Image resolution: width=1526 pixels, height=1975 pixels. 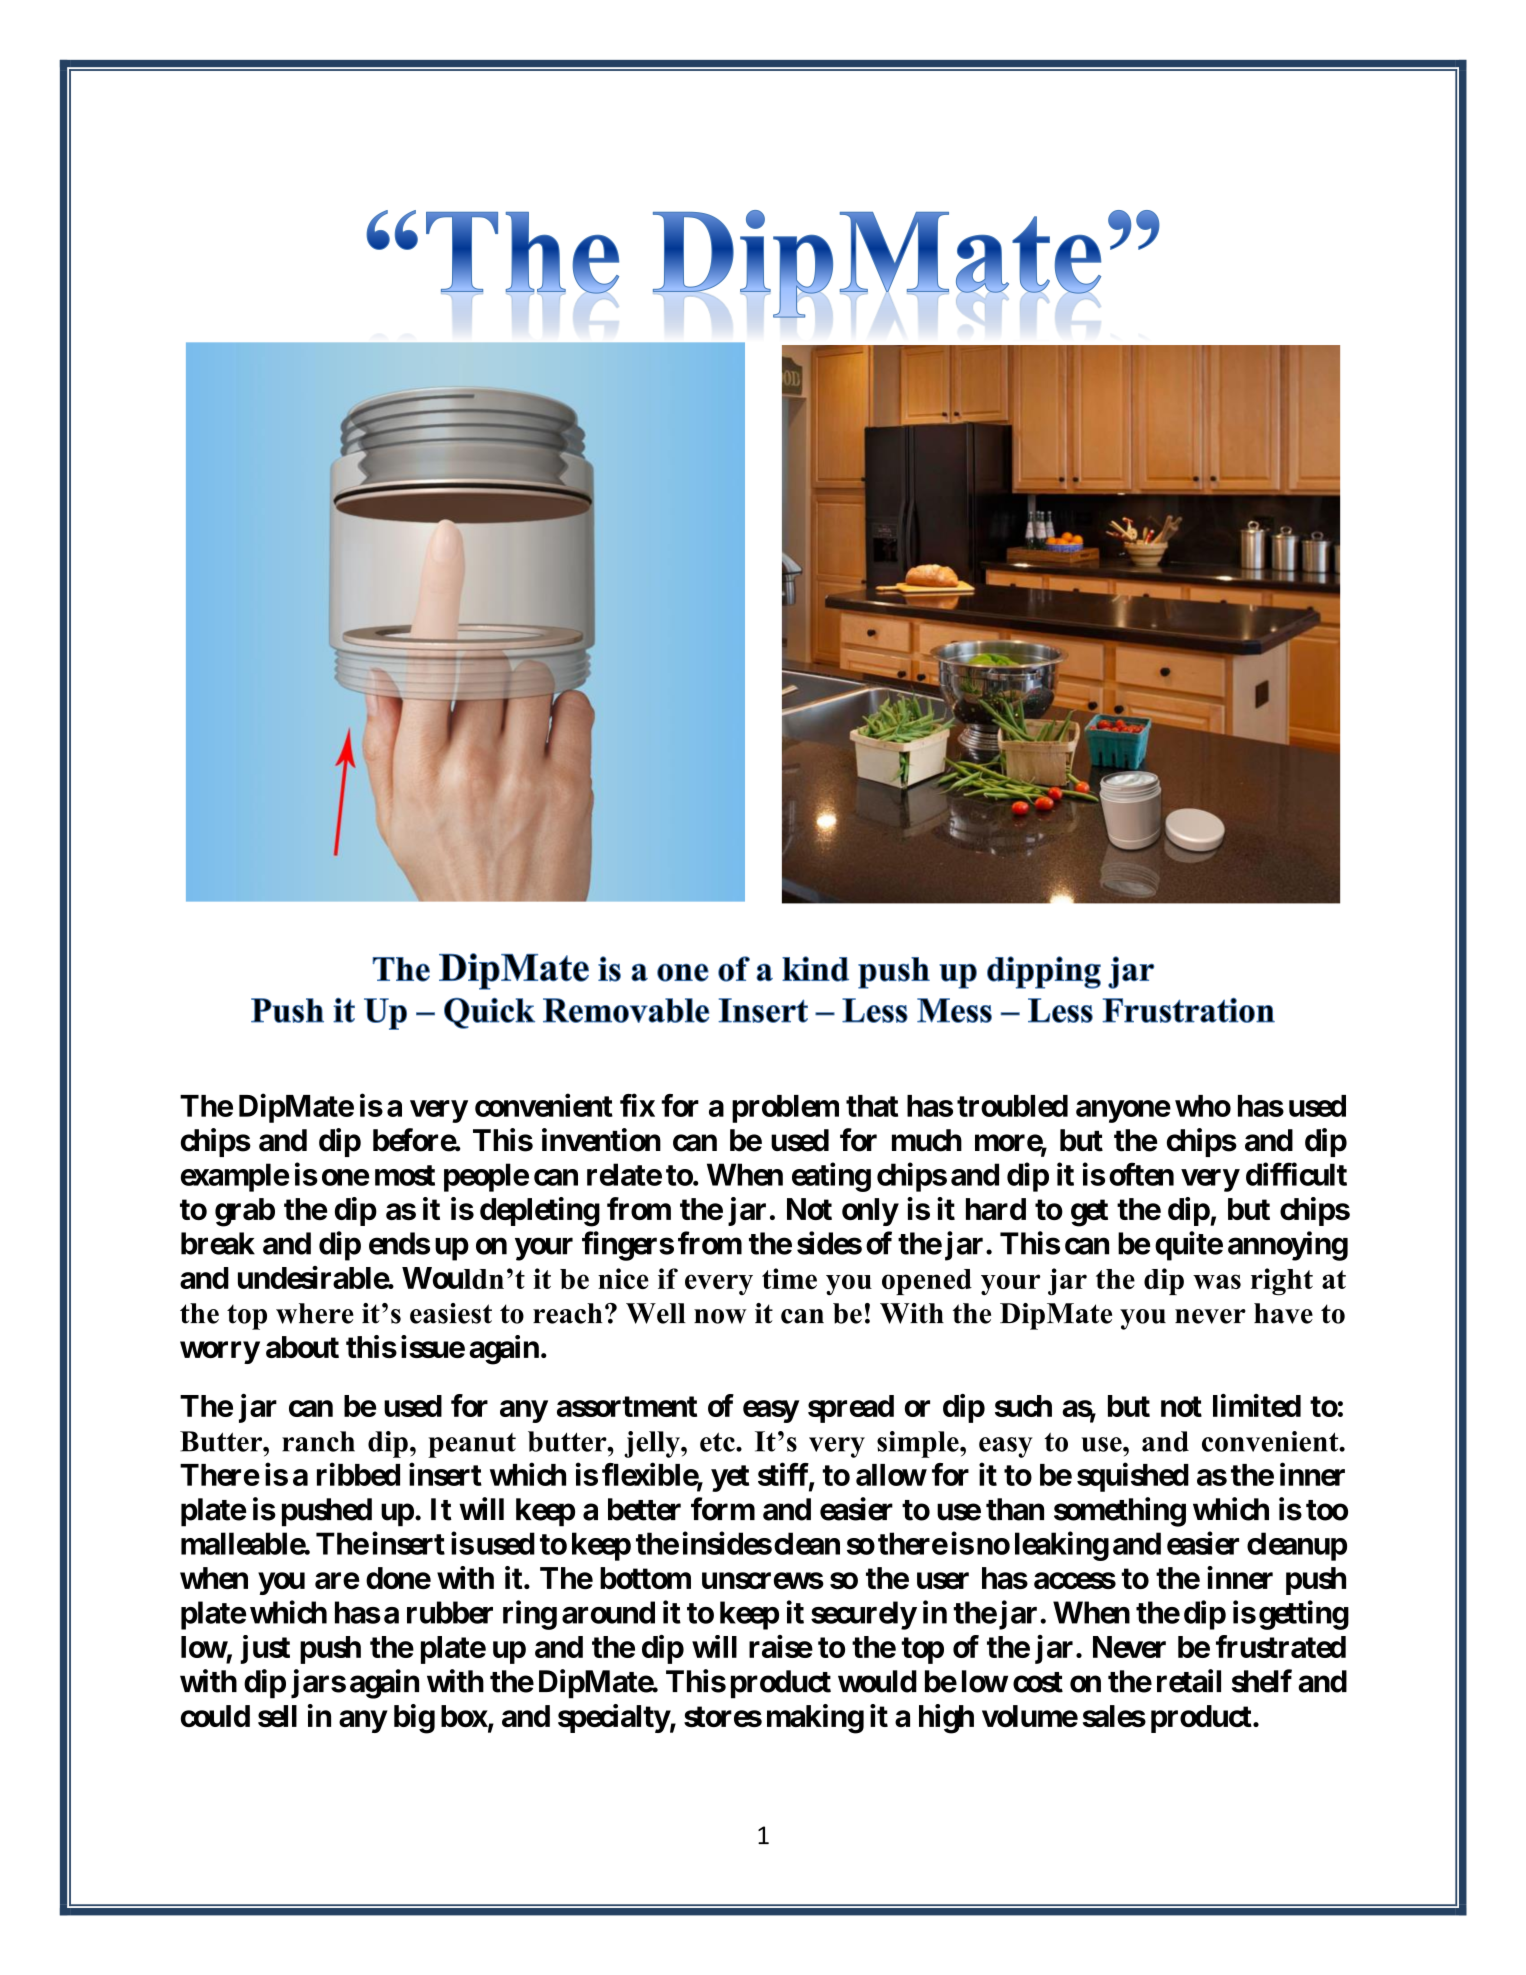 What do you see at coordinates (720, 1316) in the page?
I see `now` at bounding box center [720, 1316].
